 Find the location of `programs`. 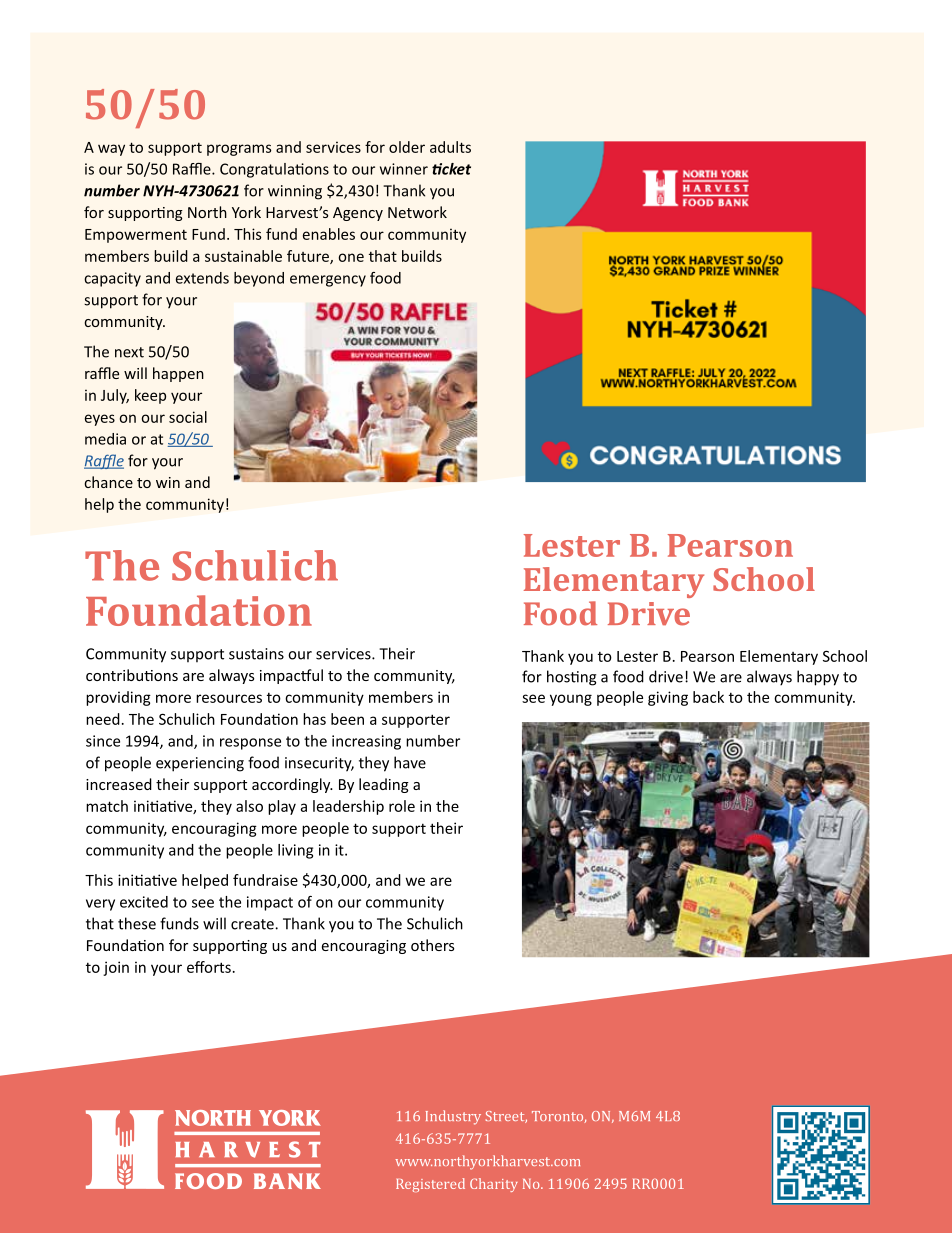

programs is located at coordinates (239, 150).
